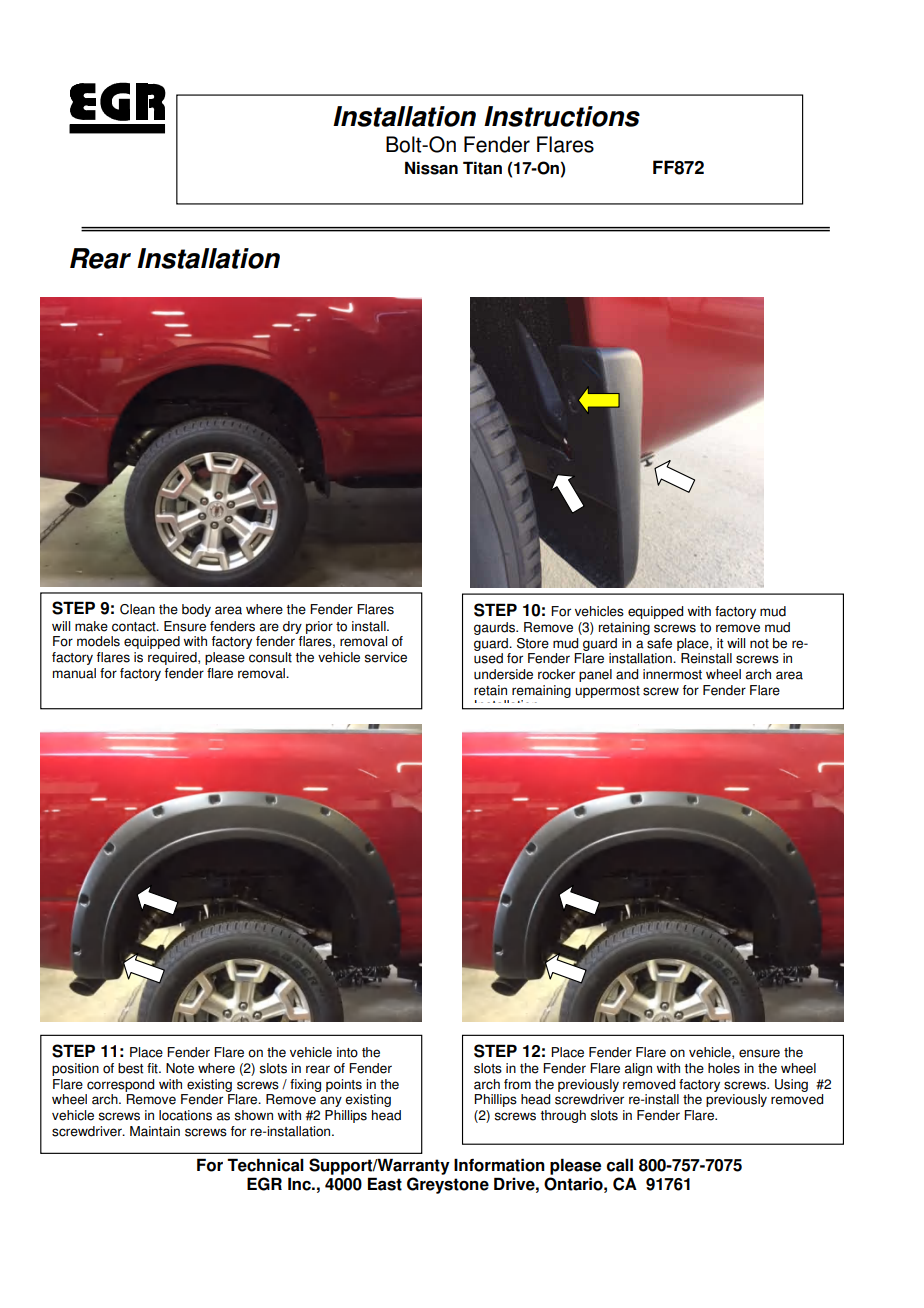  Describe the element at coordinates (619, 1165) in the screenshot. I see `call` at that location.
